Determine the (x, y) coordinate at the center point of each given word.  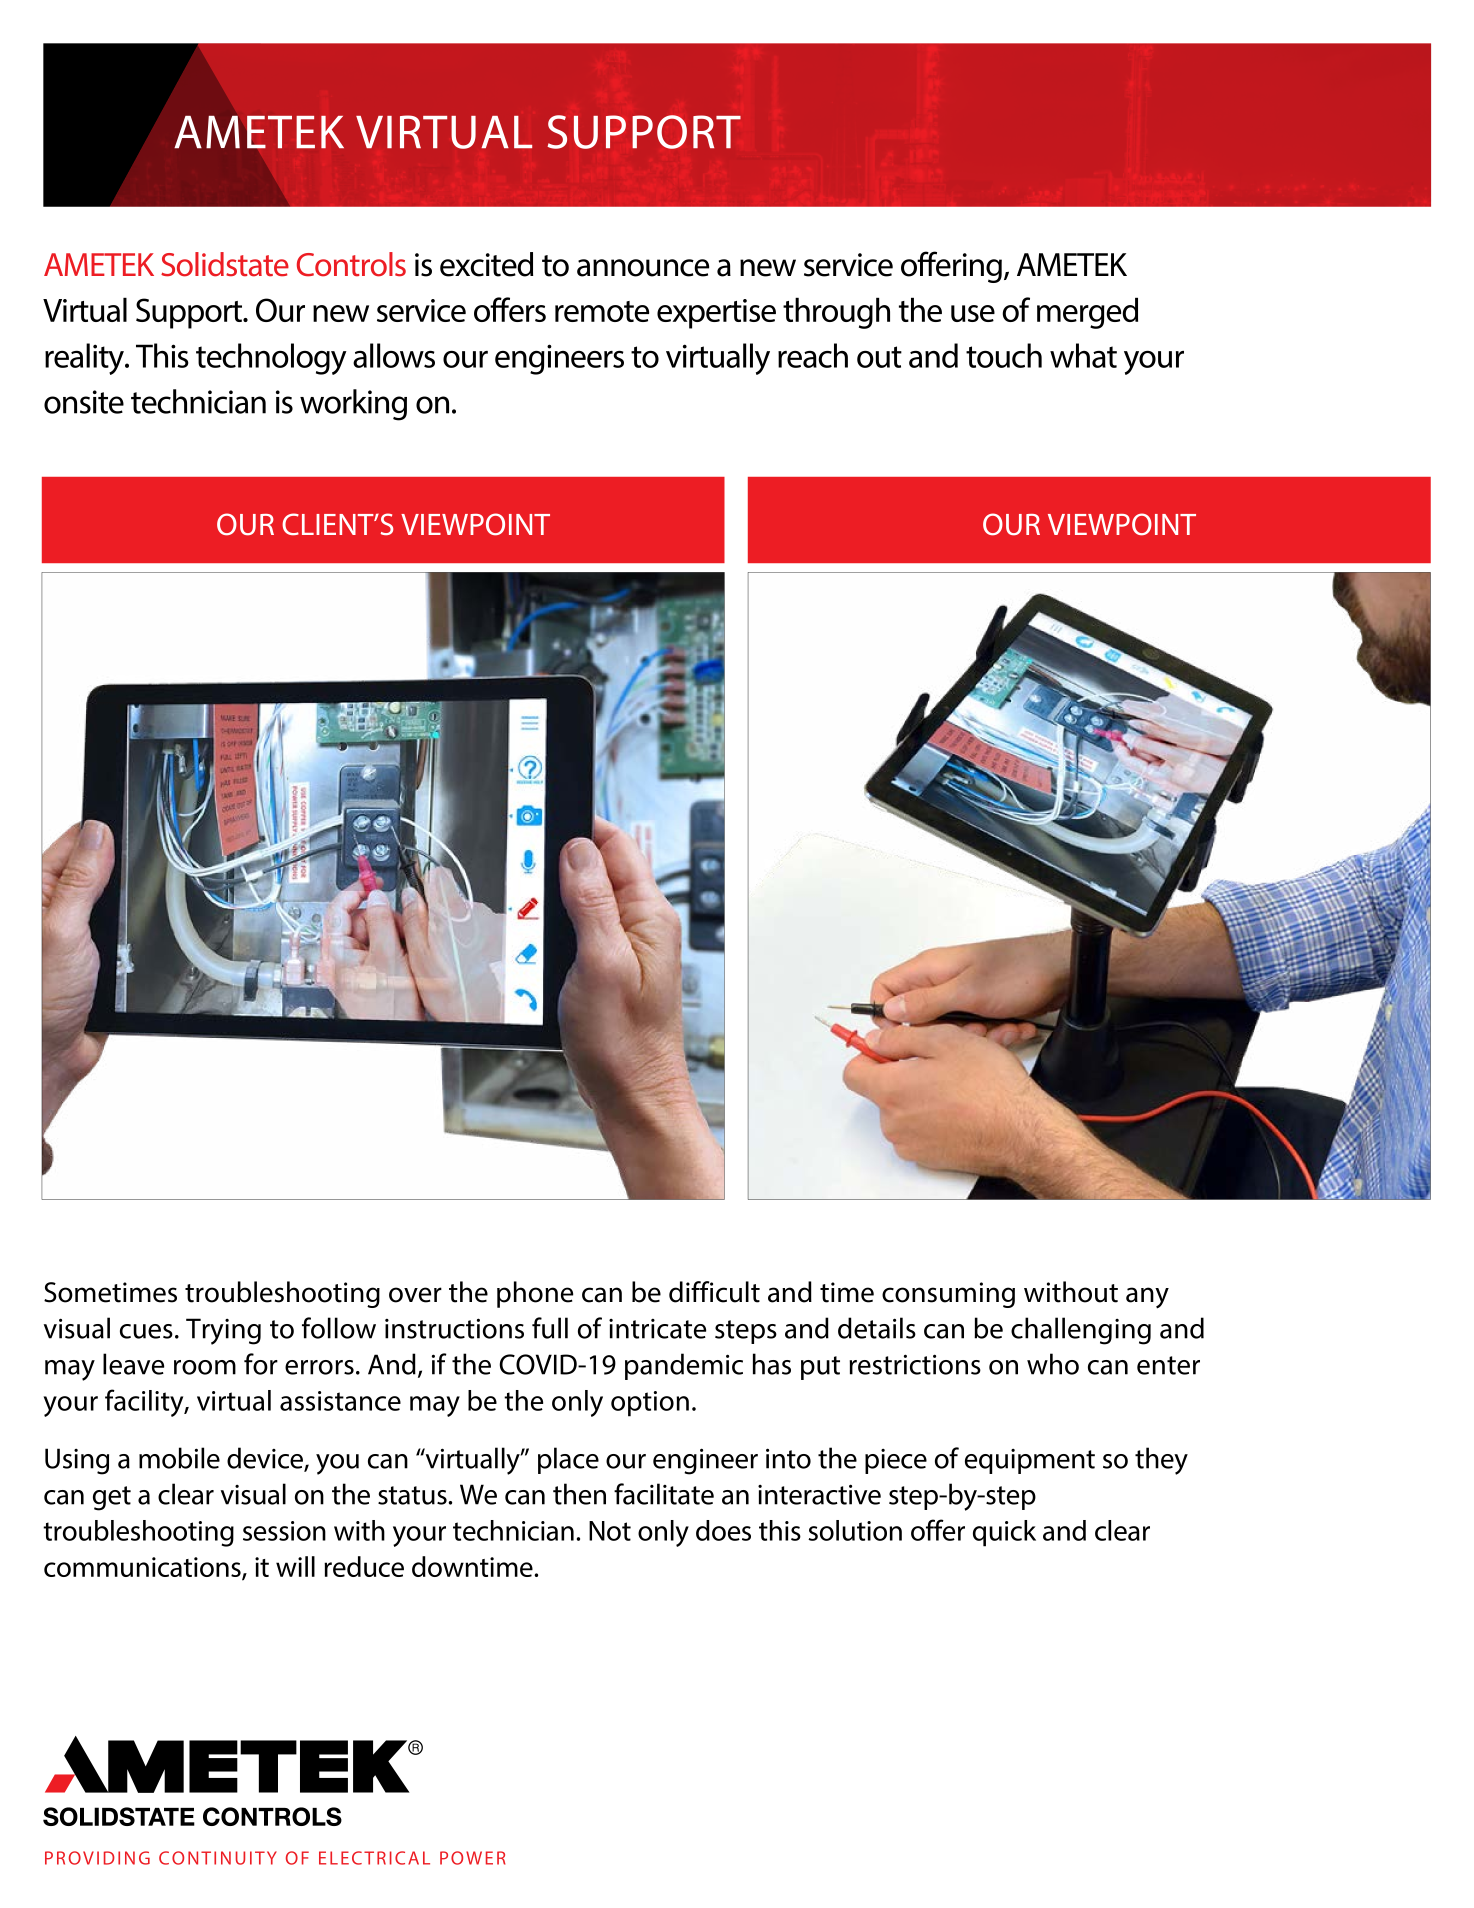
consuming (948, 1295)
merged (1087, 313)
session (284, 1531)
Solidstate (225, 264)
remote (602, 311)
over (415, 1295)
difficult (714, 1292)
